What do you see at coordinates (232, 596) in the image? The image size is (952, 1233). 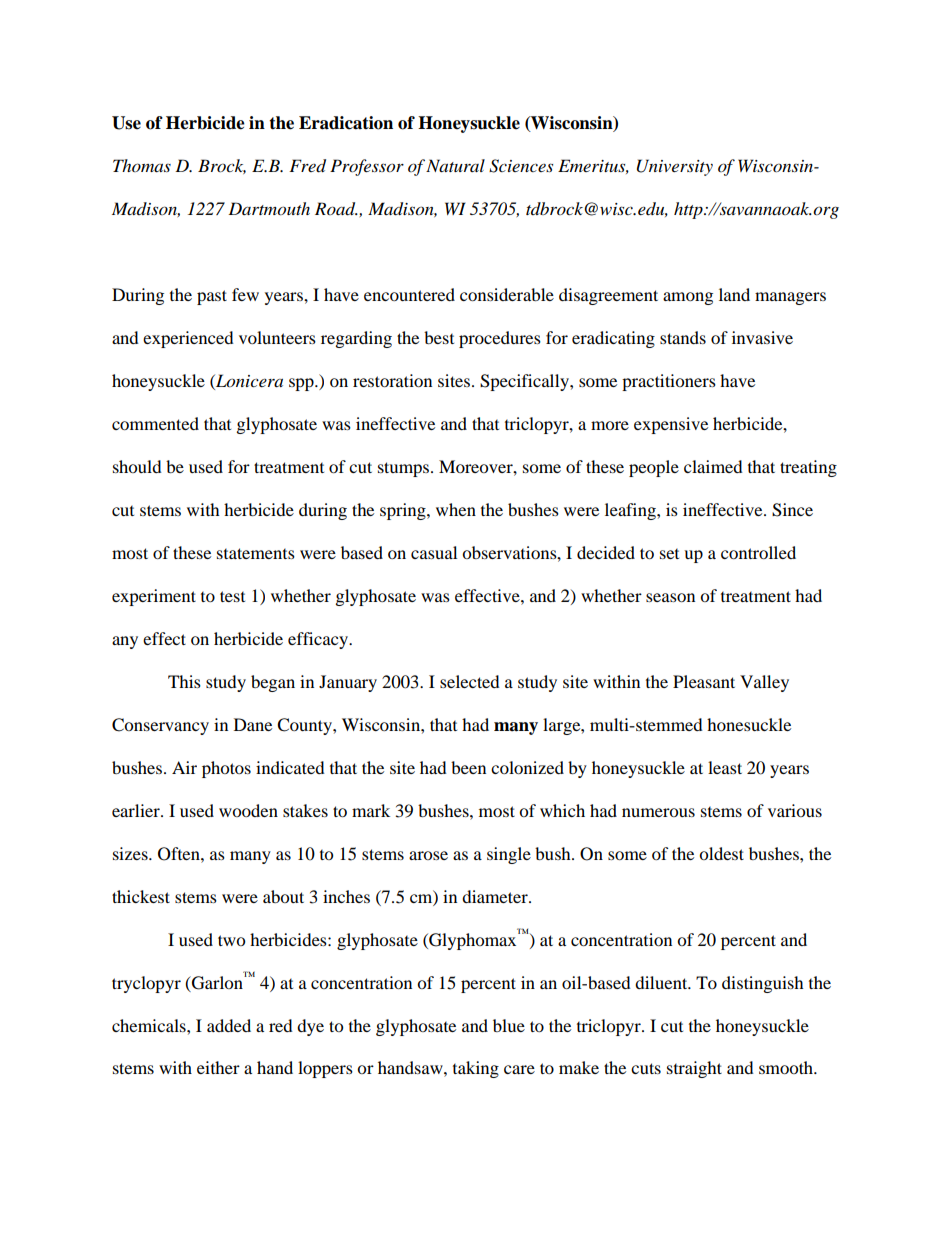 I see `test` at bounding box center [232, 596].
